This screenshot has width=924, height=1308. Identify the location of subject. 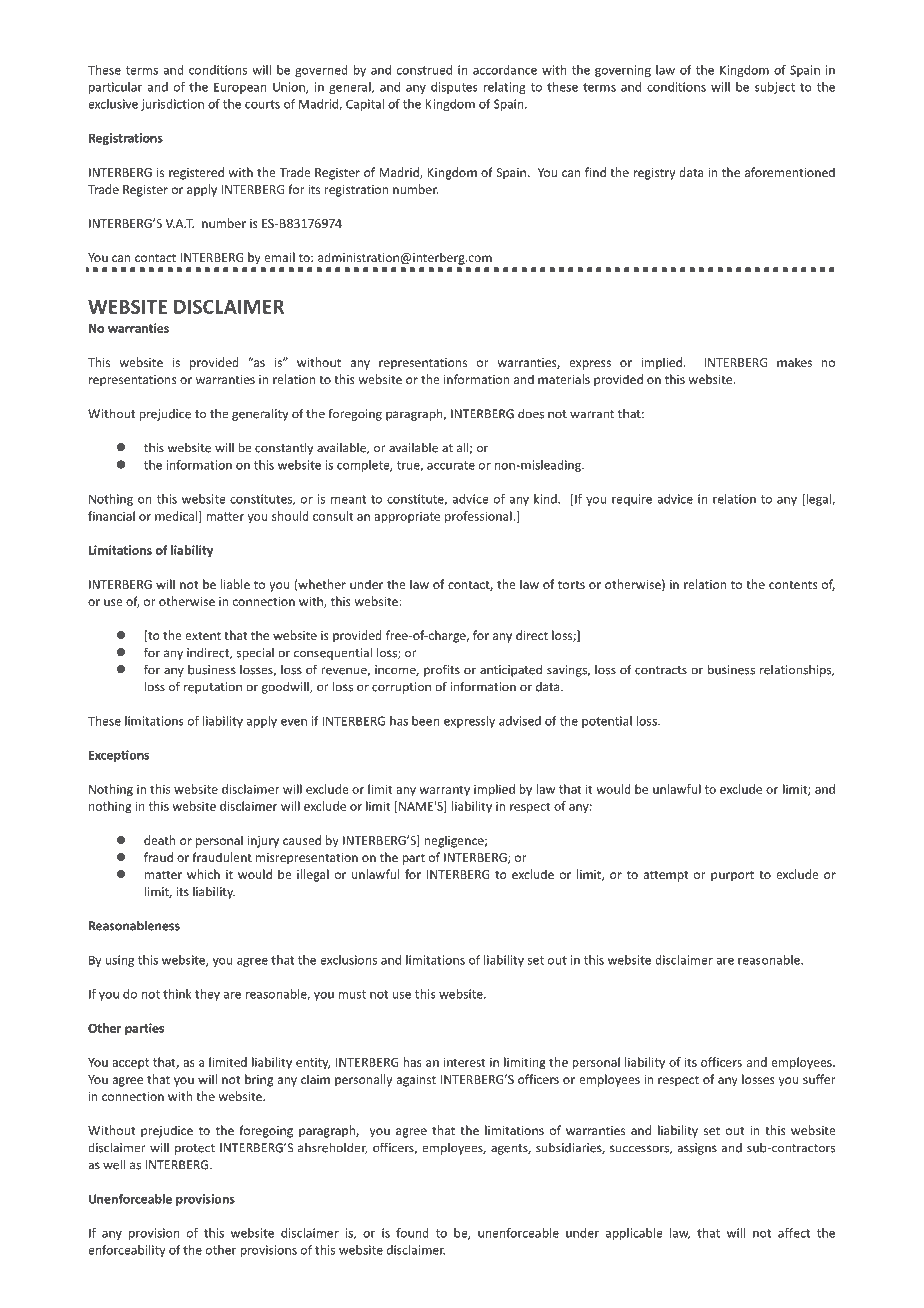
(775, 88).
